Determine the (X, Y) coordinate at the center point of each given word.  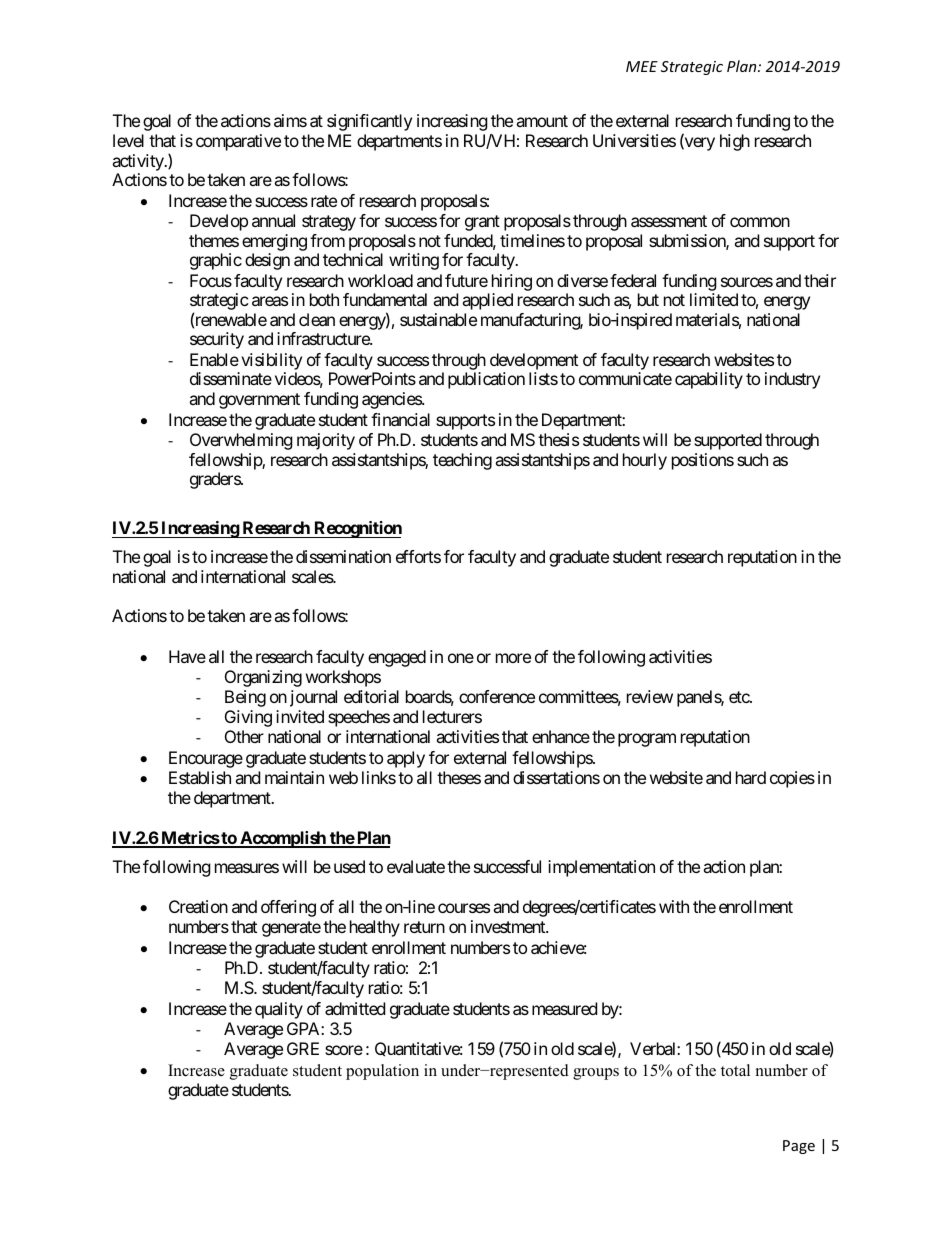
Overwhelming (241, 441)
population (382, 1072)
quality (279, 1010)
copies (792, 779)
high (735, 142)
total (735, 1070)
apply (406, 759)
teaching (462, 461)
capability (709, 380)
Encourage (206, 759)
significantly (369, 122)
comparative (238, 142)
